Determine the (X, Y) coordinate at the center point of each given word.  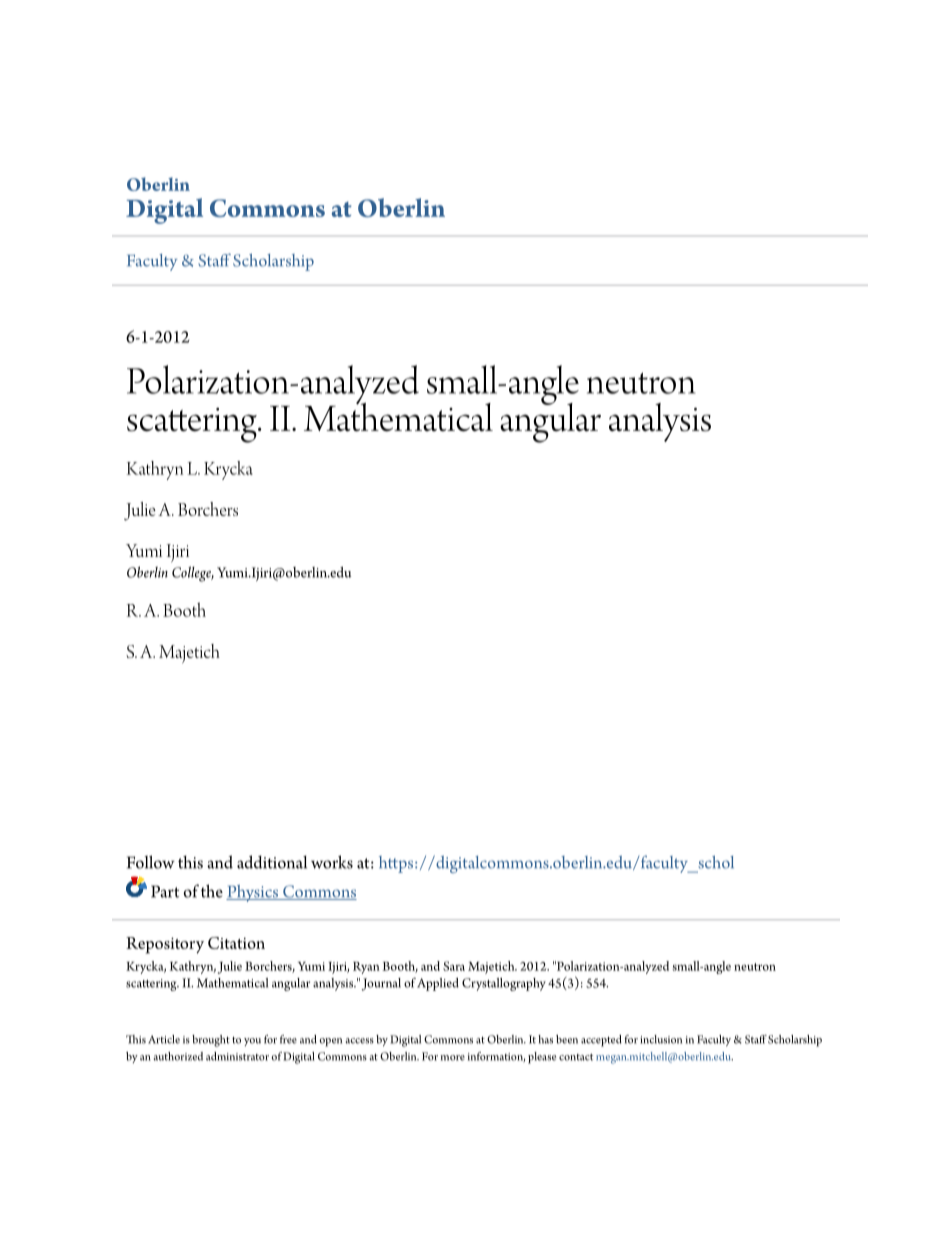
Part (165, 891)
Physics (253, 893)
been (567, 1039)
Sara (454, 966)
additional (272, 862)
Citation (236, 943)
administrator (237, 1056)
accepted (601, 1041)
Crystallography (504, 984)
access (360, 1041)
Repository (165, 945)
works (332, 862)
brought (211, 1041)
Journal (381, 984)
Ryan (366, 968)
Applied (438, 984)
